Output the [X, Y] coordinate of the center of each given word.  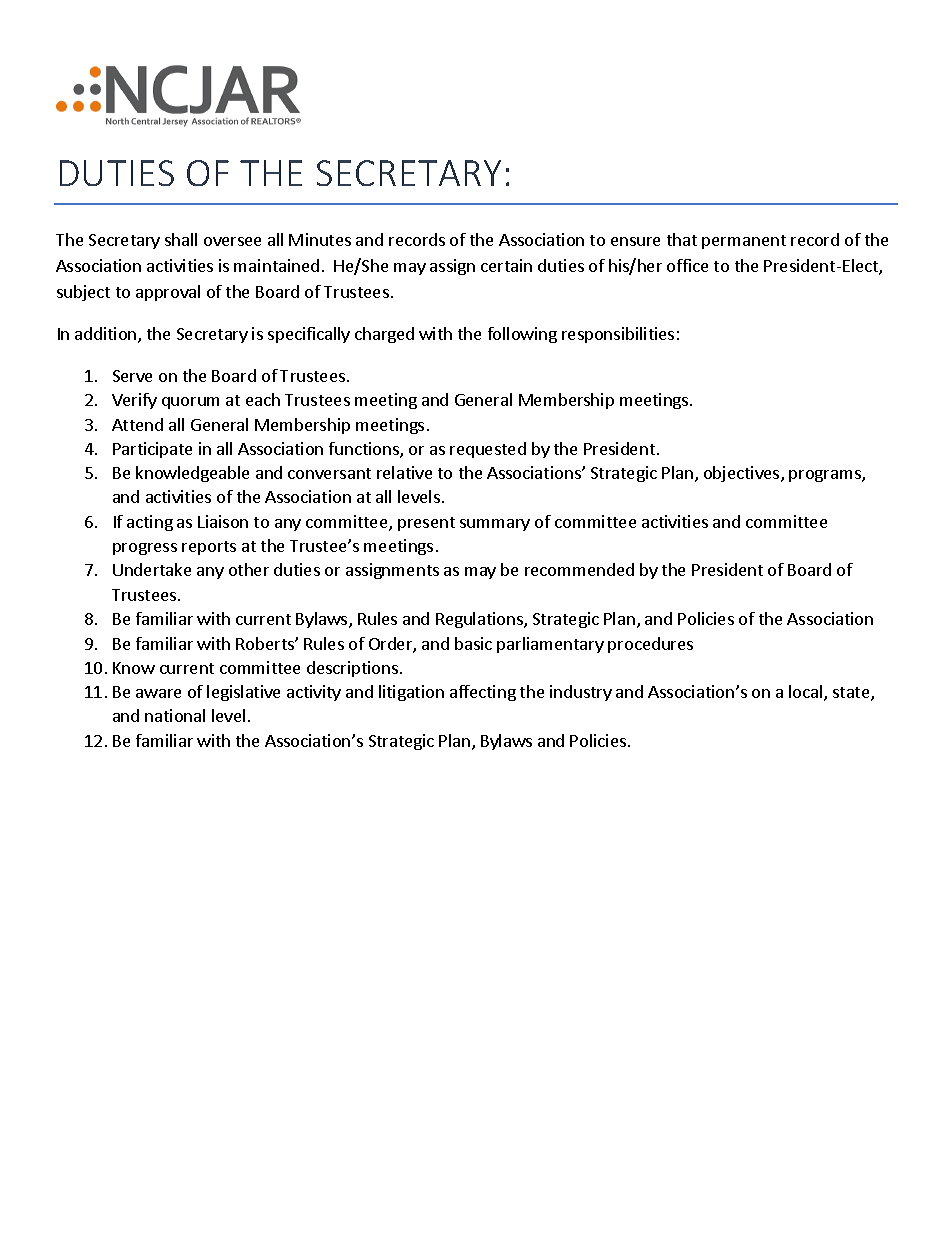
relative [404, 472]
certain [506, 265]
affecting [483, 693]
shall [181, 239]
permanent [744, 242]
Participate [152, 450]
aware [158, 693]
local [807, 693]
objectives [743, 474]
